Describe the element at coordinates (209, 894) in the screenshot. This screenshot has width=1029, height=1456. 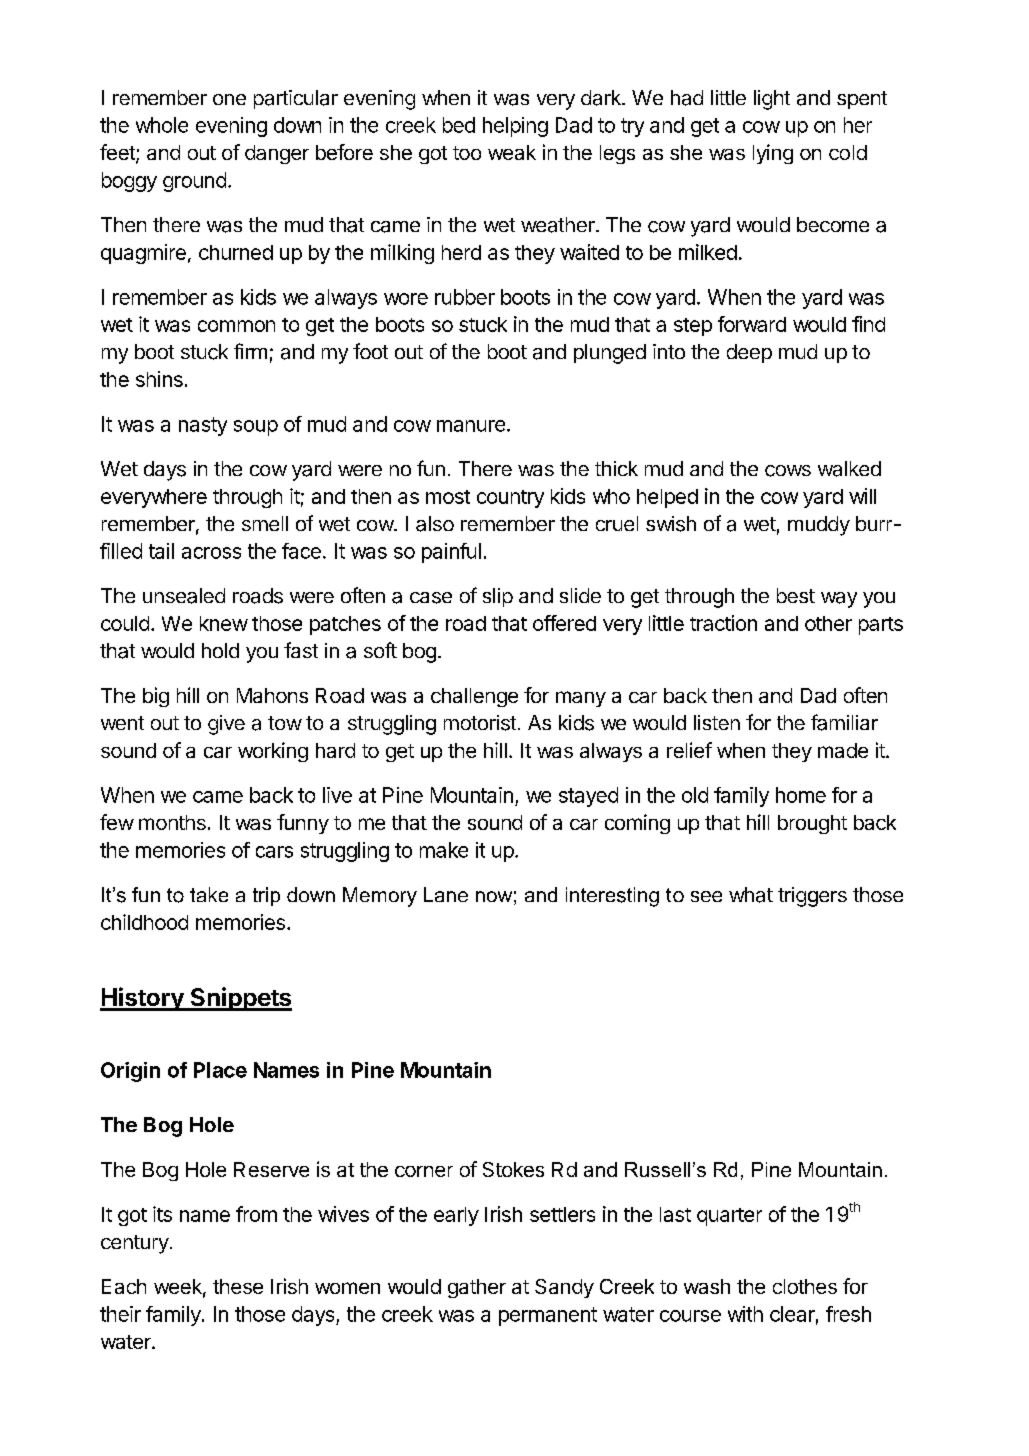
I see `take` at that location.
